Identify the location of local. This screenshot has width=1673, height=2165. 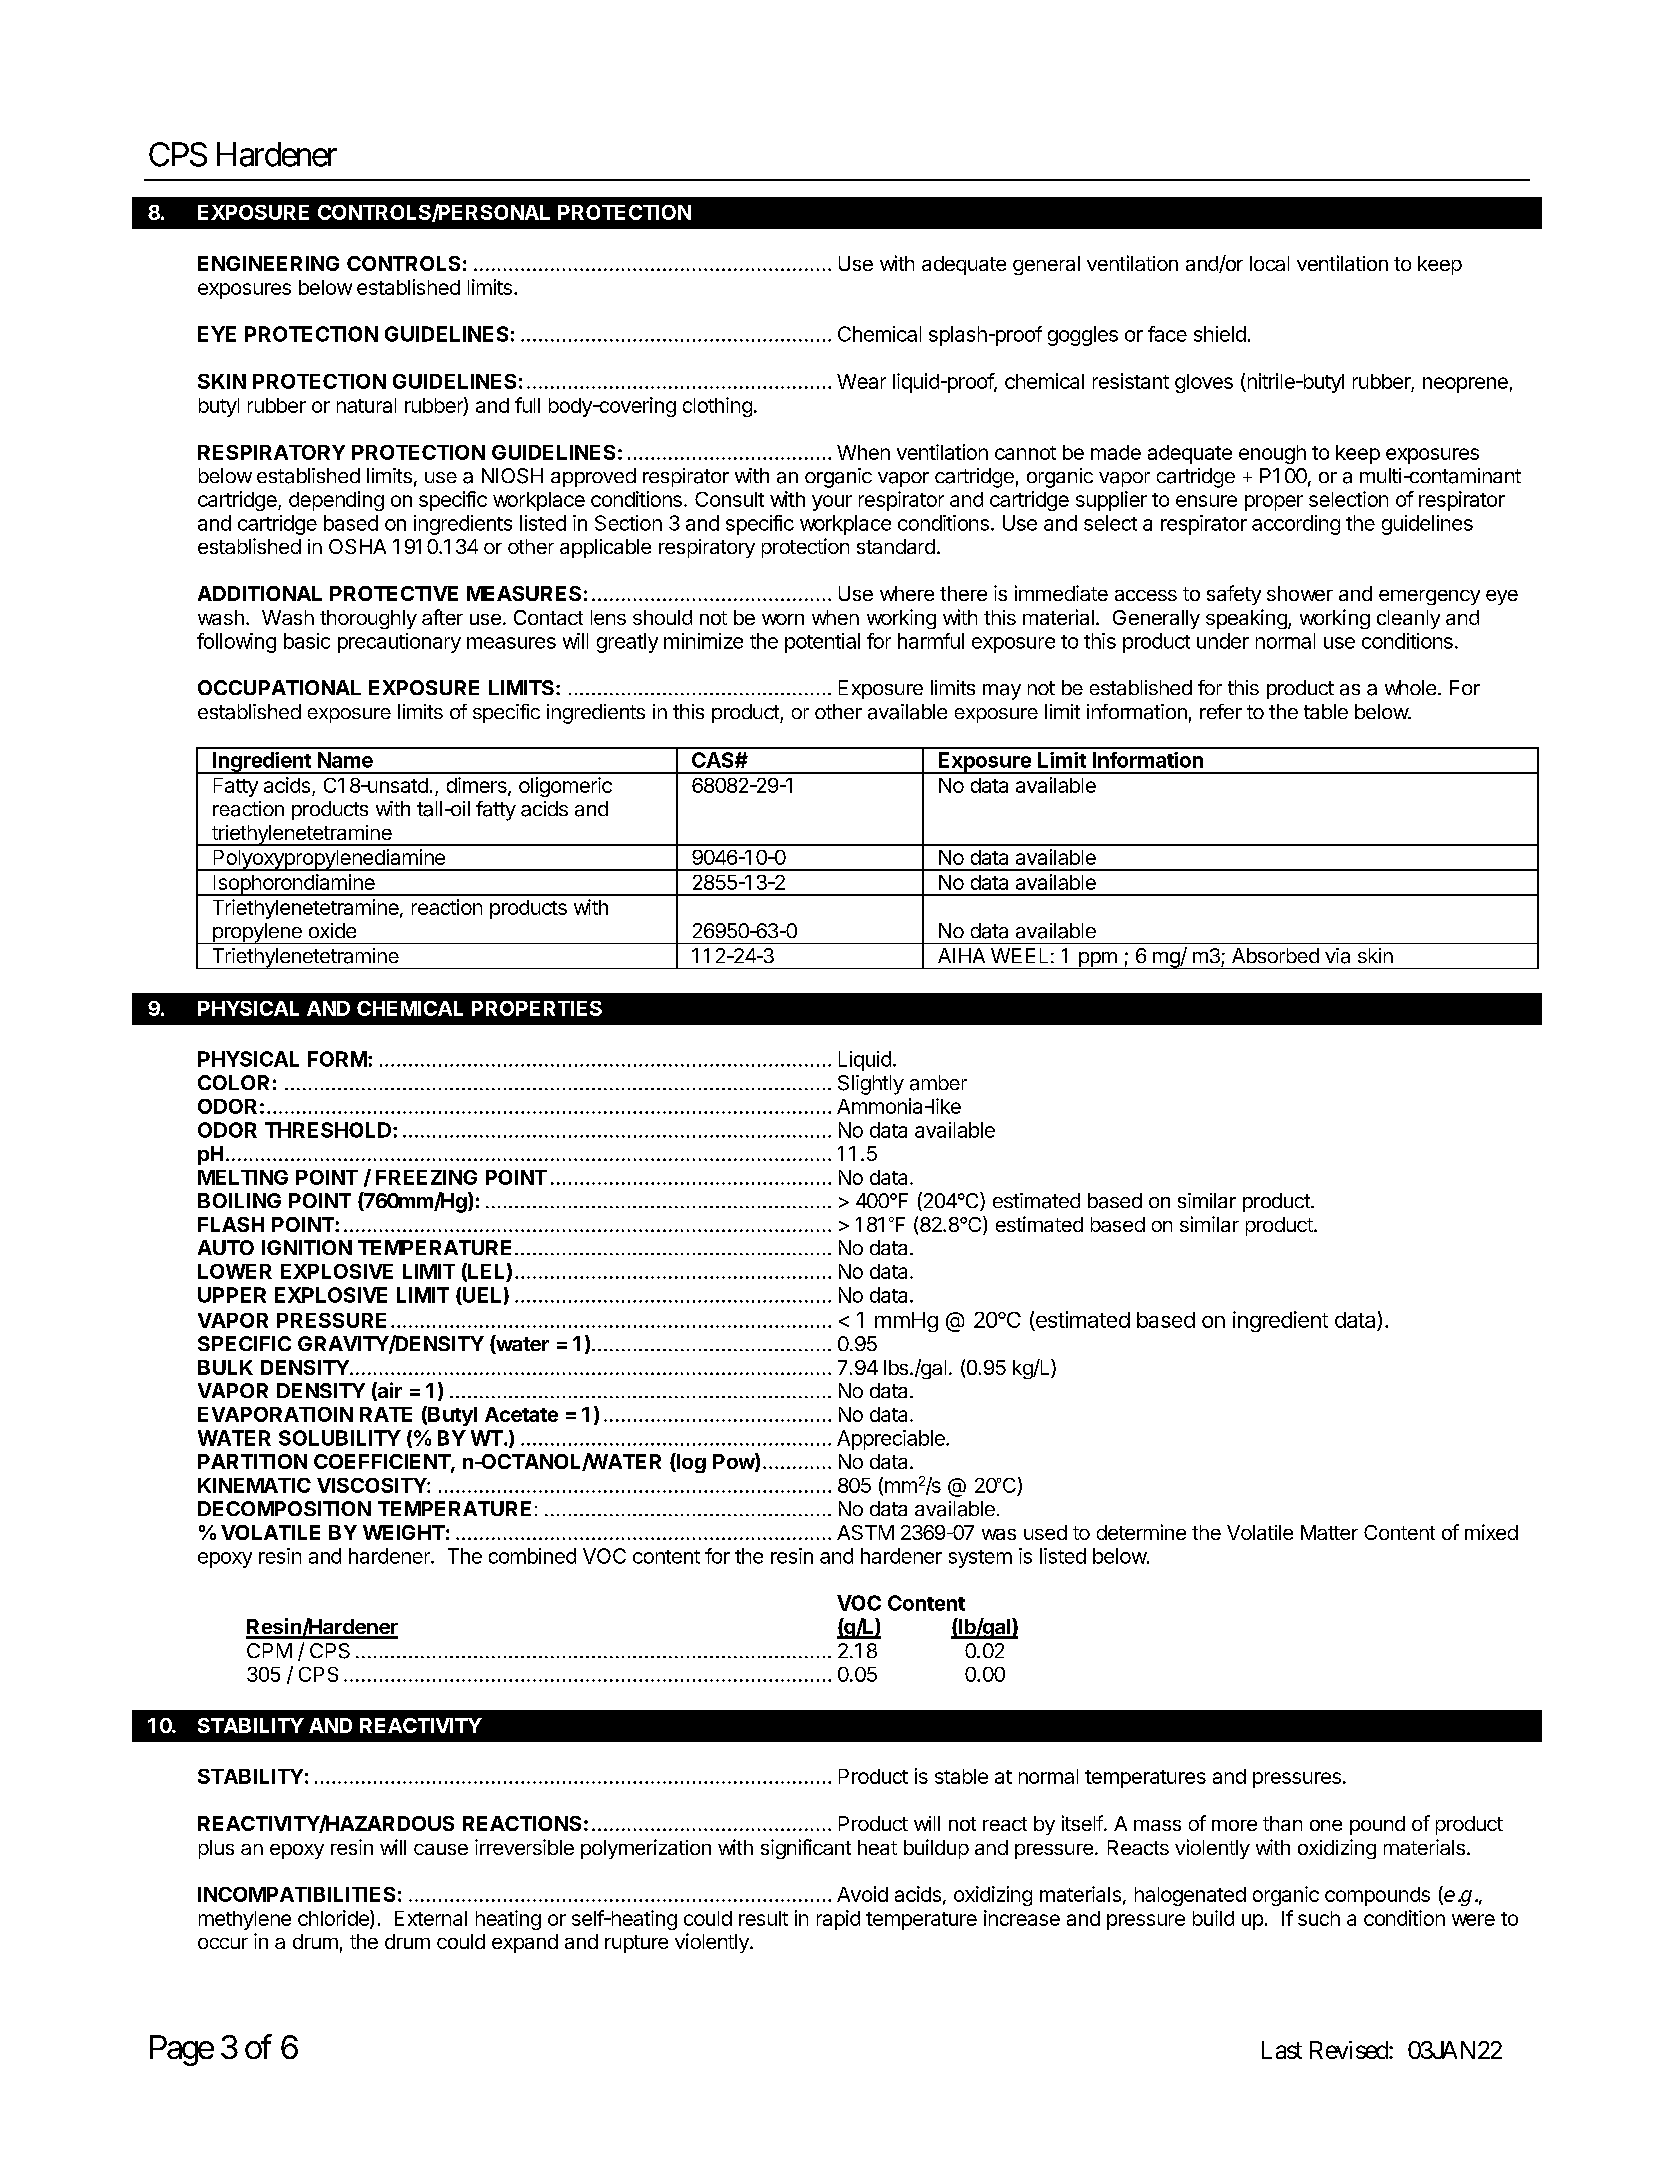
(1269, 263).
